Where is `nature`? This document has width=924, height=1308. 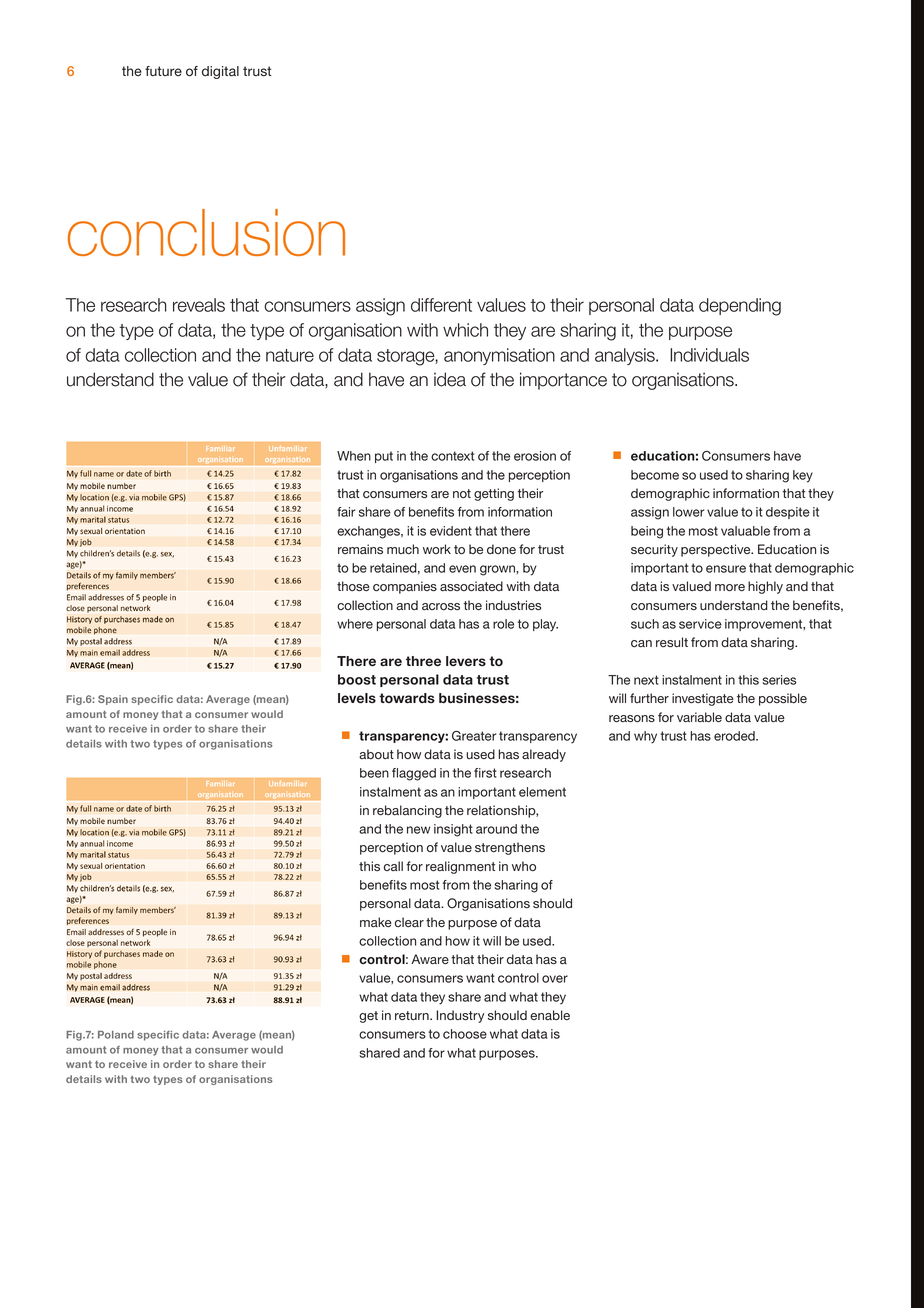 nature is located at coordinates (290, 355).
